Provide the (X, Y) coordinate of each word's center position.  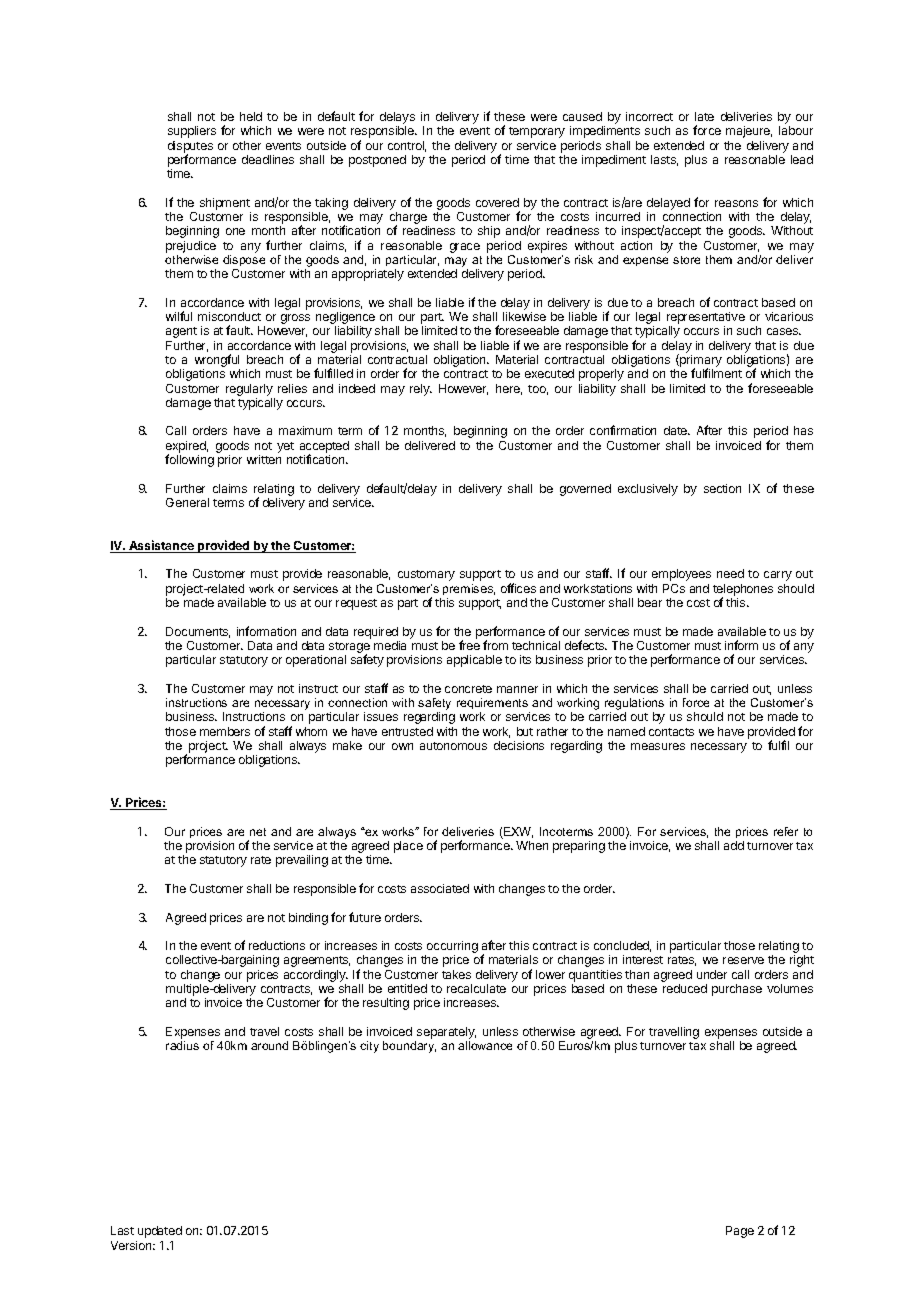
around (269, 1045)
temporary (537, 132)
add (734, 845)
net (258, 832)
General (187, 502)
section (722, 488)
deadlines (268, 159)
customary (426, 575)
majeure (749, 132)
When (532, 845)
